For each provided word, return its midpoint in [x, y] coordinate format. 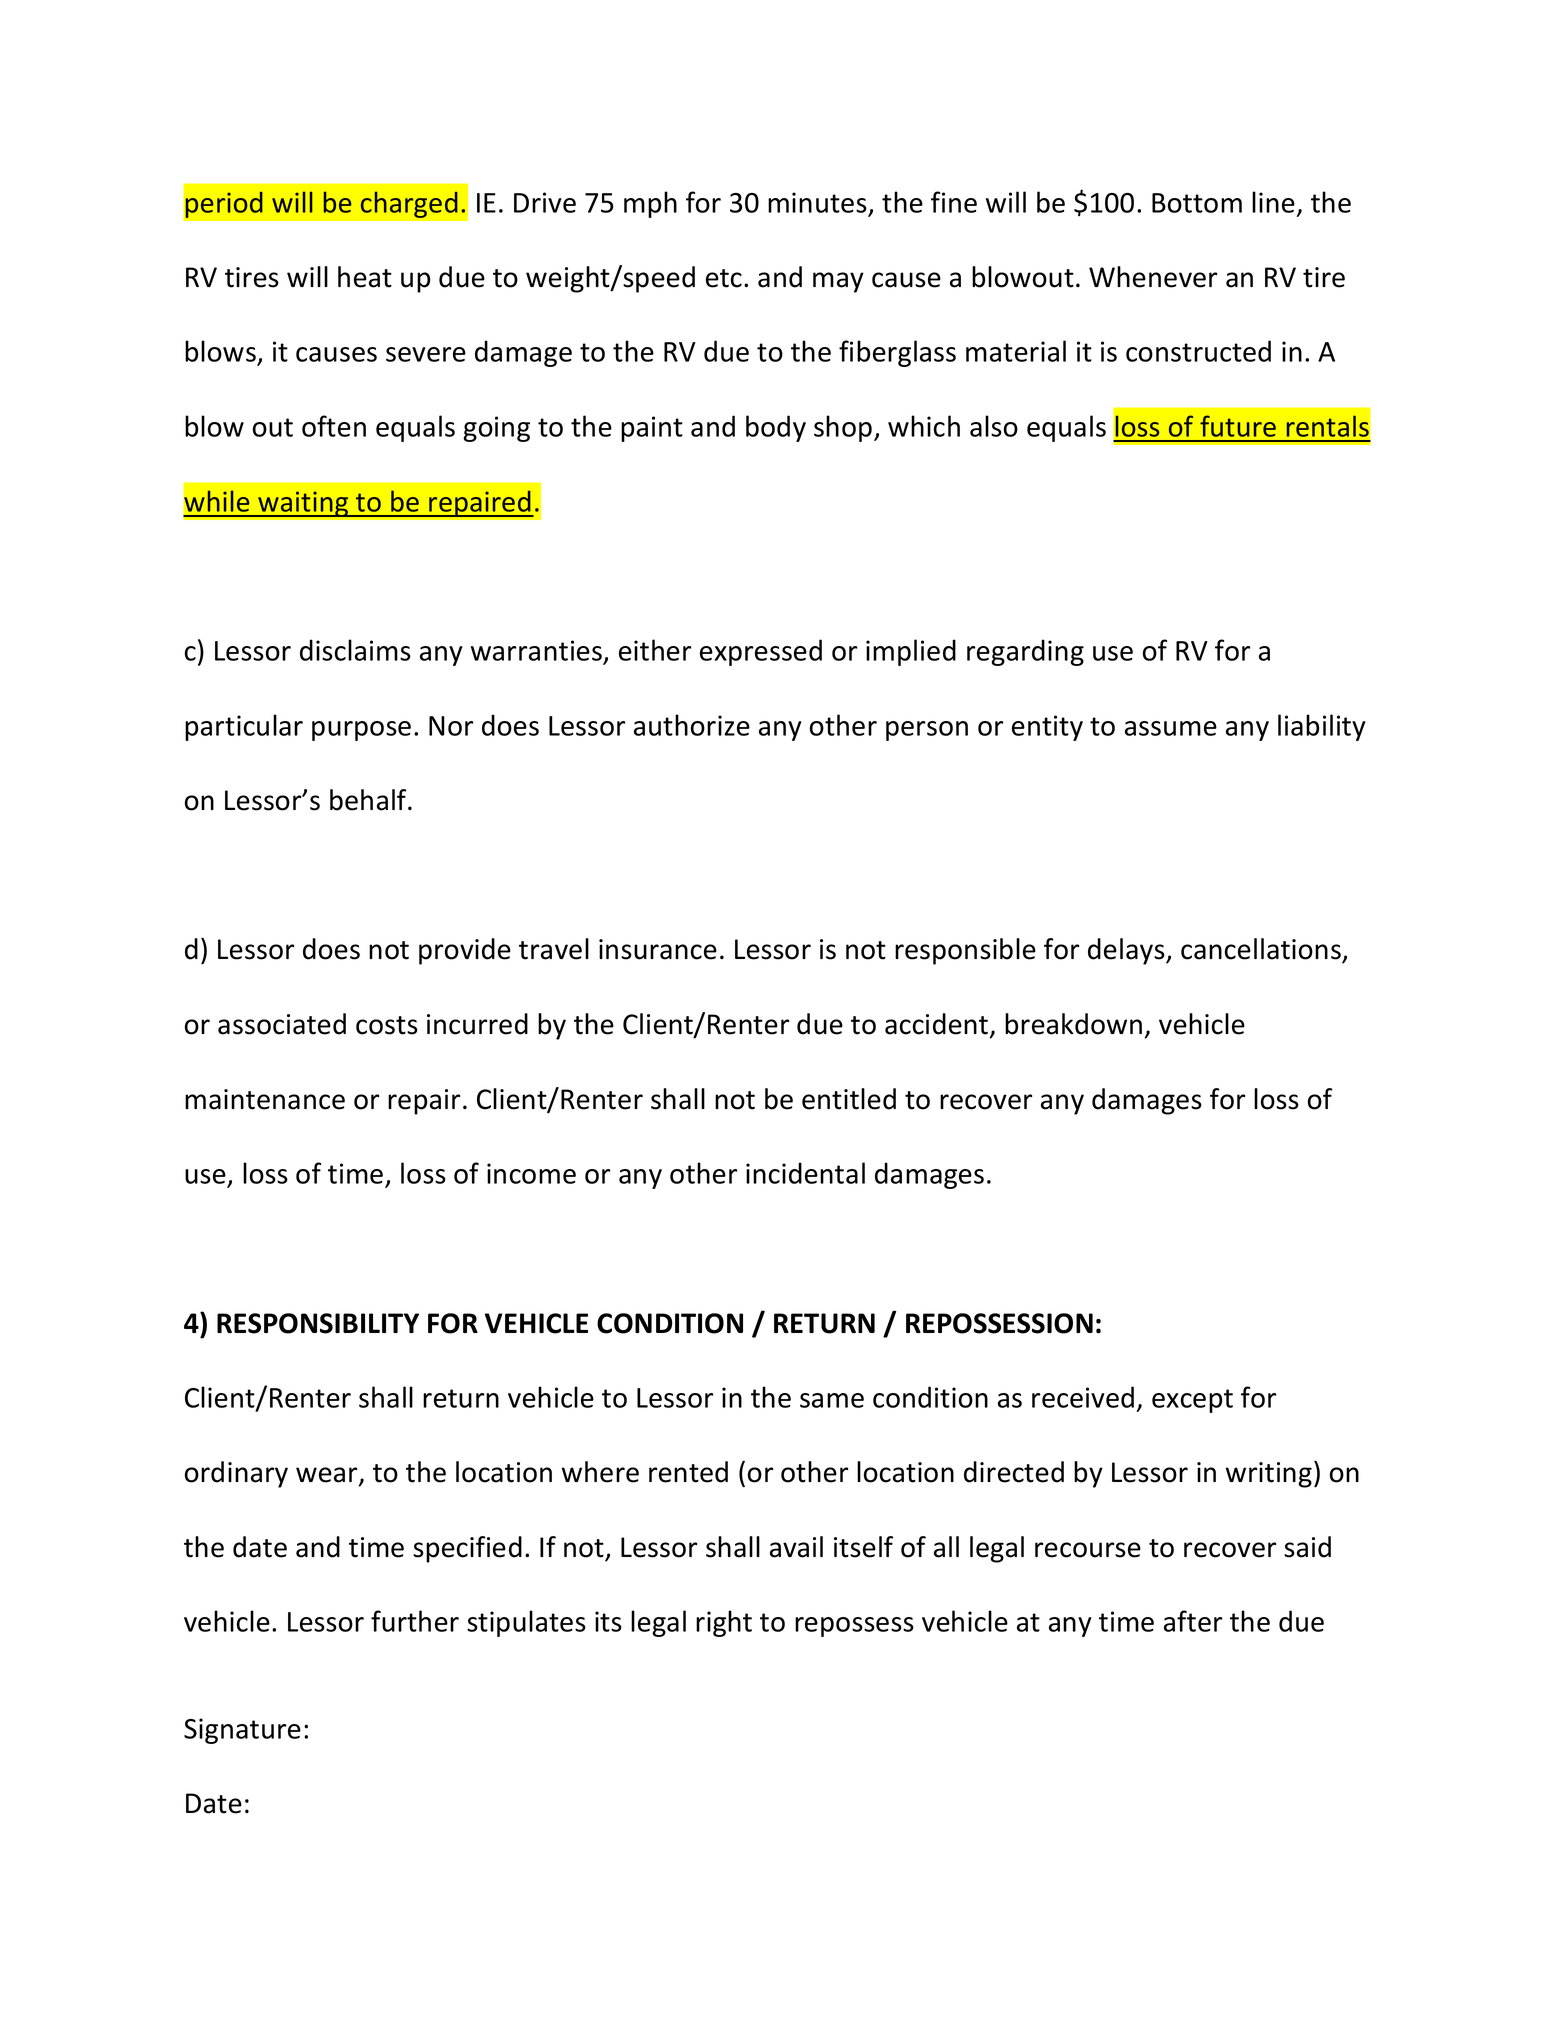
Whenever [1153, 277]
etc [724, 278]
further [415, 1621]
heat [365, 277]
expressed [761, 652]
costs [387, 1025]
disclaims [355, 650]
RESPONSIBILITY [318, 1323]
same [832, 1400]
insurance [658, 949]
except [1192, 1401]
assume [1171, 728]
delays [1127, 951]
